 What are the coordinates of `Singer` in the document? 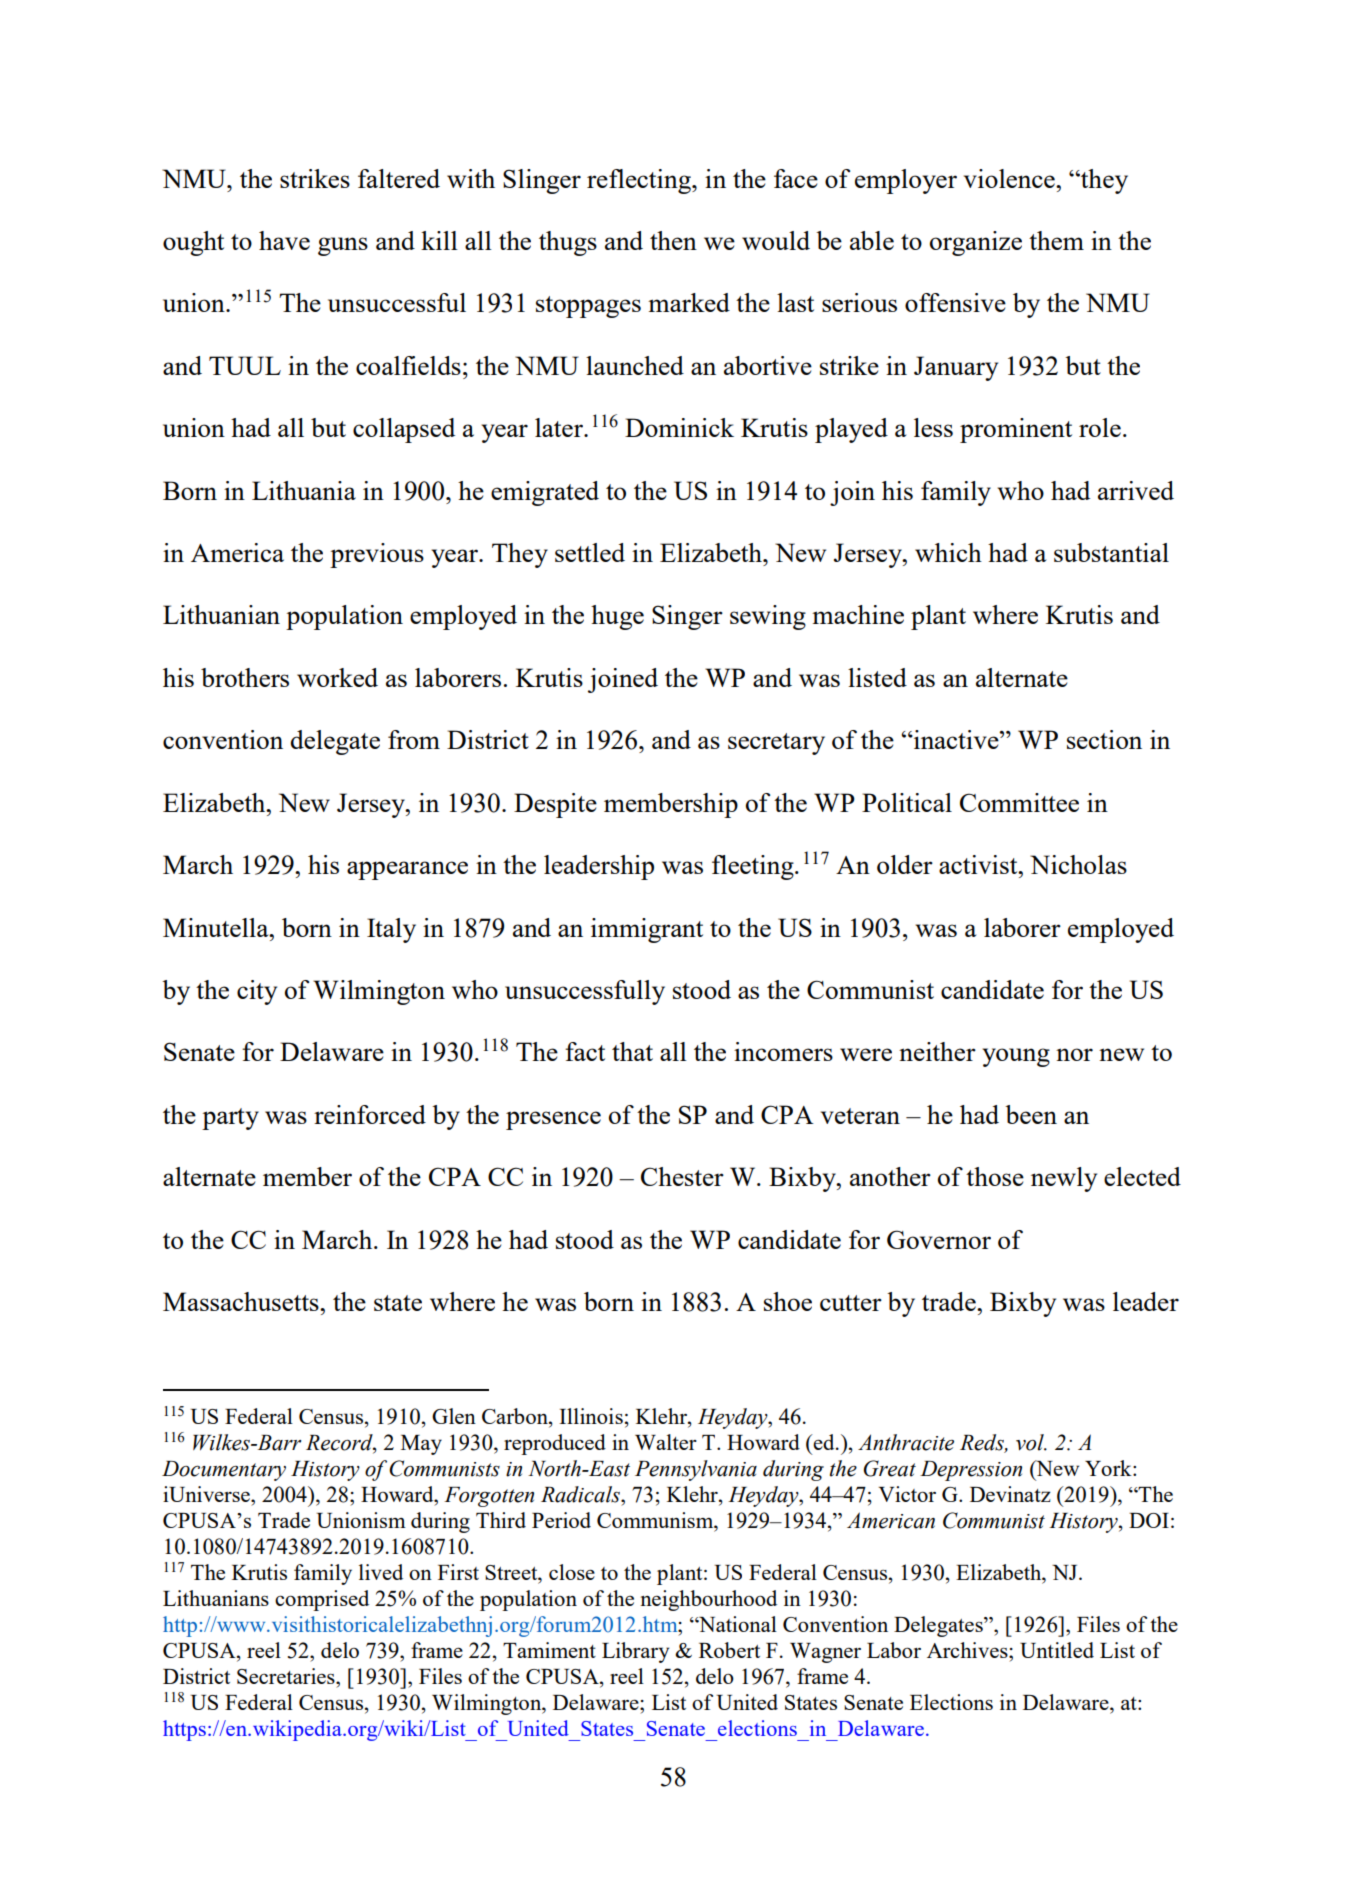 It's located at (687, 617).
